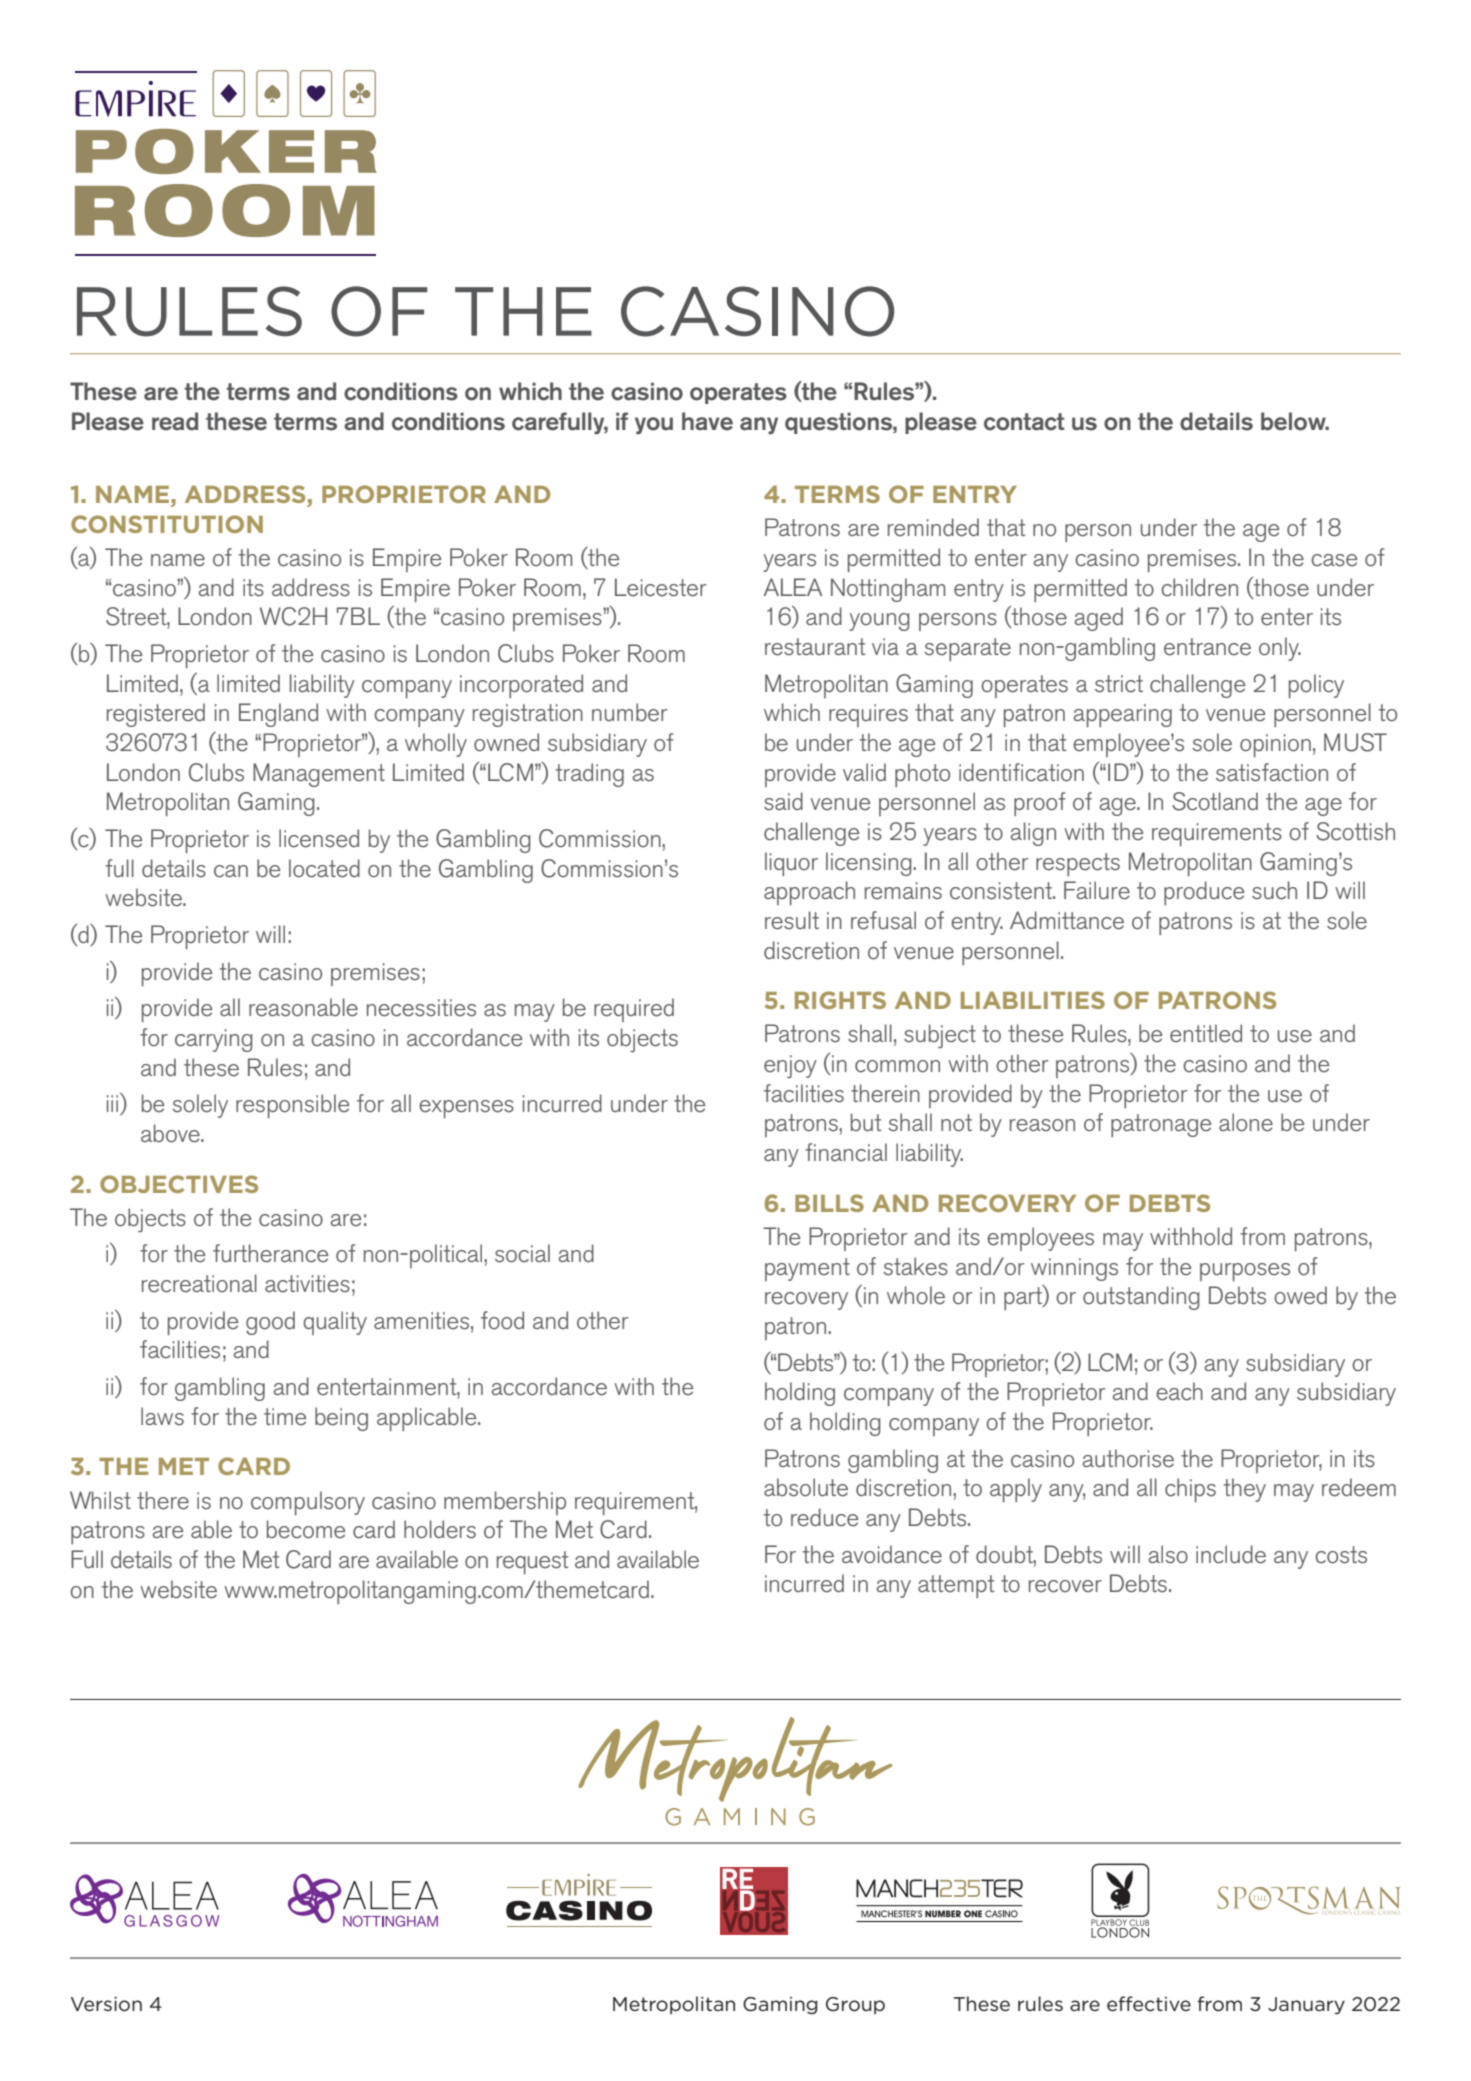 This document has width=1471, height=2081. What do you see at coordinates (829, 1203) in the document?
I see `BILLS` at bounding box center [829, 1203].
